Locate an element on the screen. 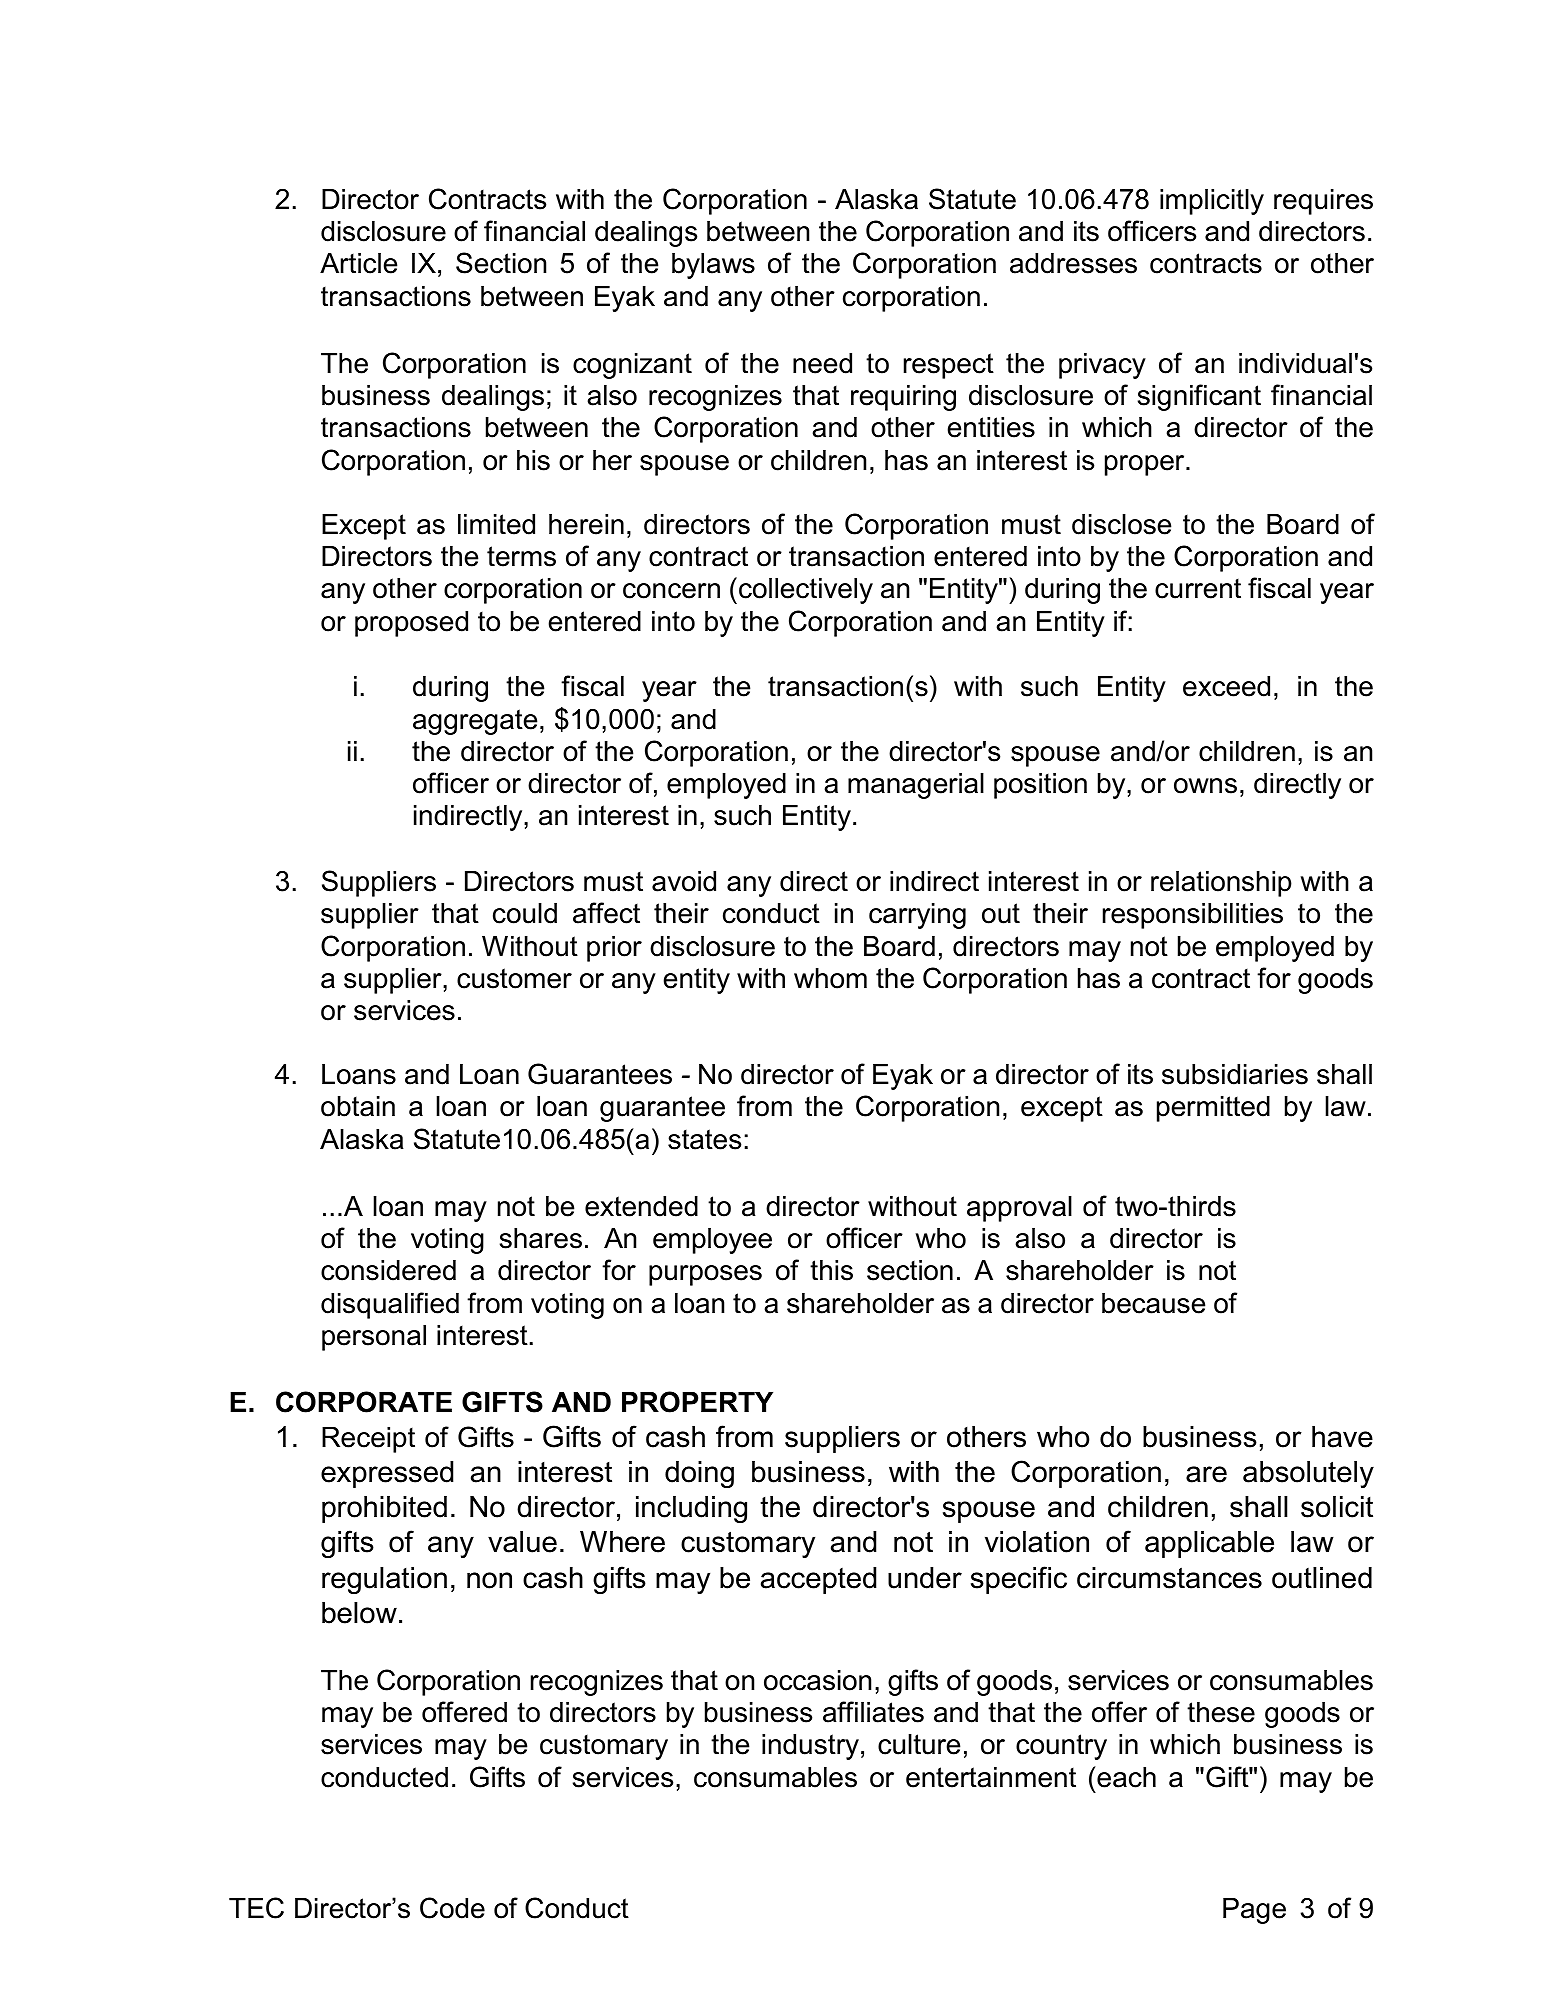 The height and width of the screenshot is (2016, 1557). managerial is located at coordinates (916, 786).
